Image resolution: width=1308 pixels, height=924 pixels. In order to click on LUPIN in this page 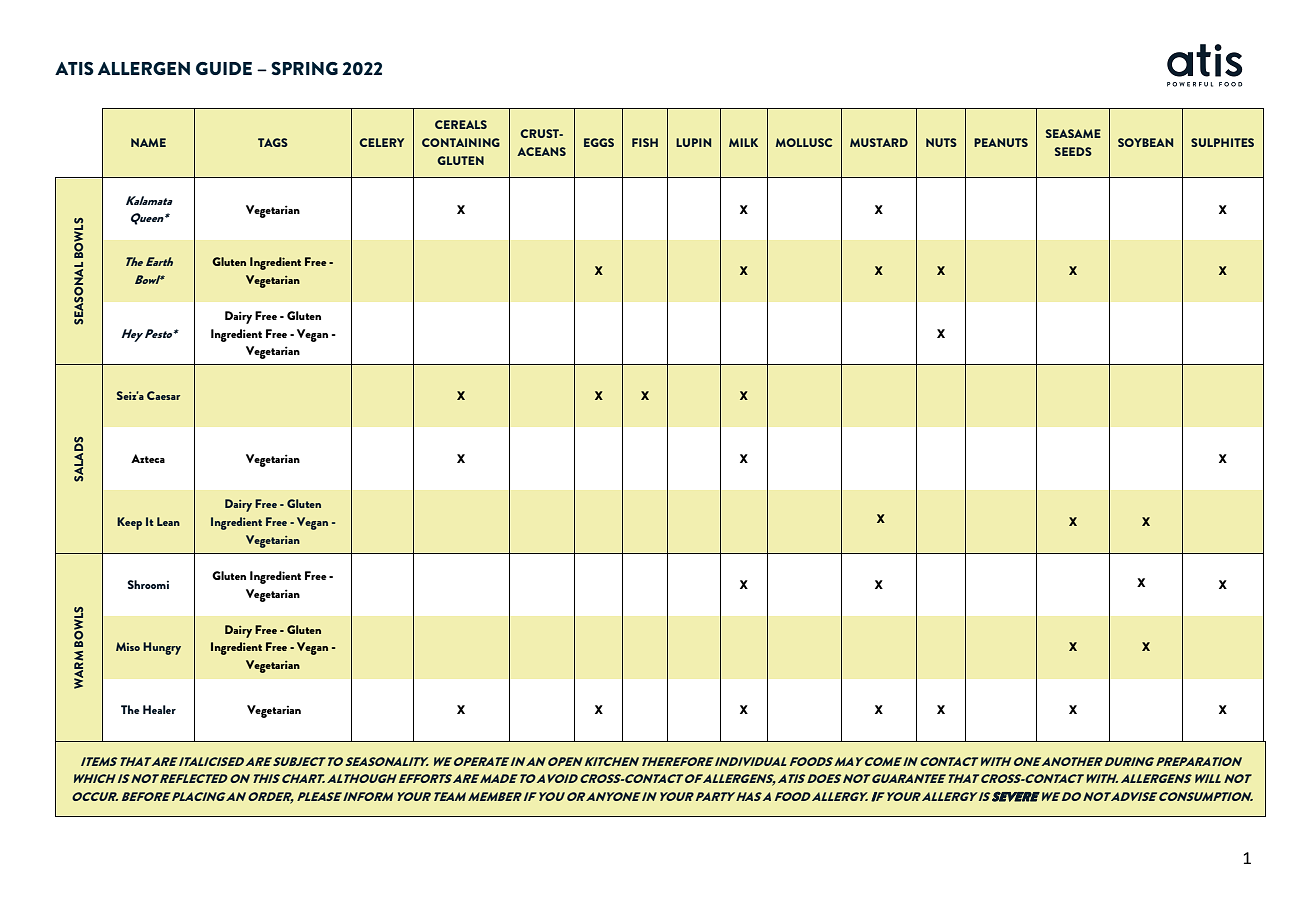, I will do `click(693, 142)`.
